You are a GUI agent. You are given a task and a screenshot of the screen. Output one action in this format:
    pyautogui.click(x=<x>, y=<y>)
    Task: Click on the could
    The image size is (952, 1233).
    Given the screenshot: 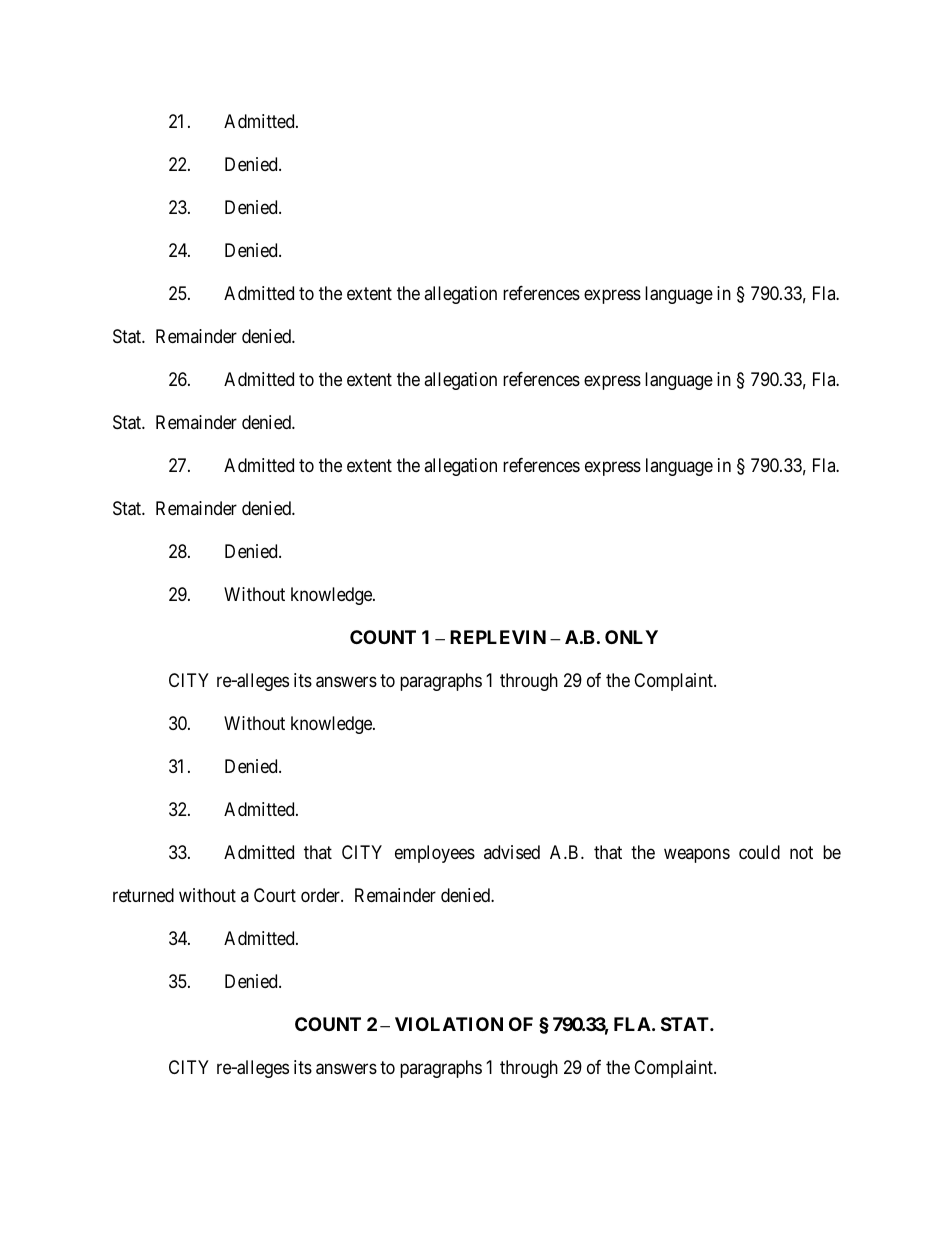 What is the action you would take?
    pyautogui.click(x=759, y=852)
